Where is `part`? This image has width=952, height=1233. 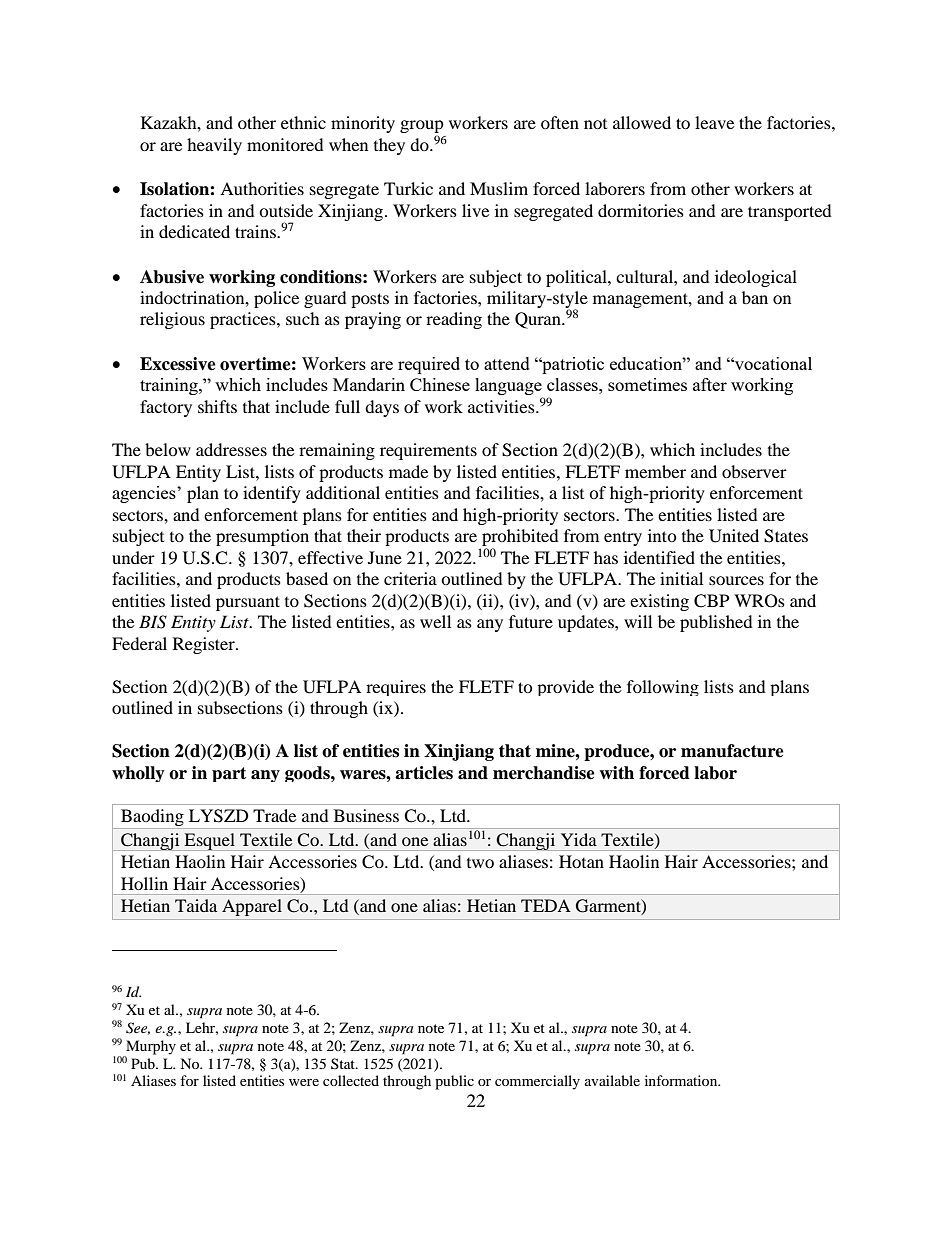 part is located at coordinates (229, 774).
